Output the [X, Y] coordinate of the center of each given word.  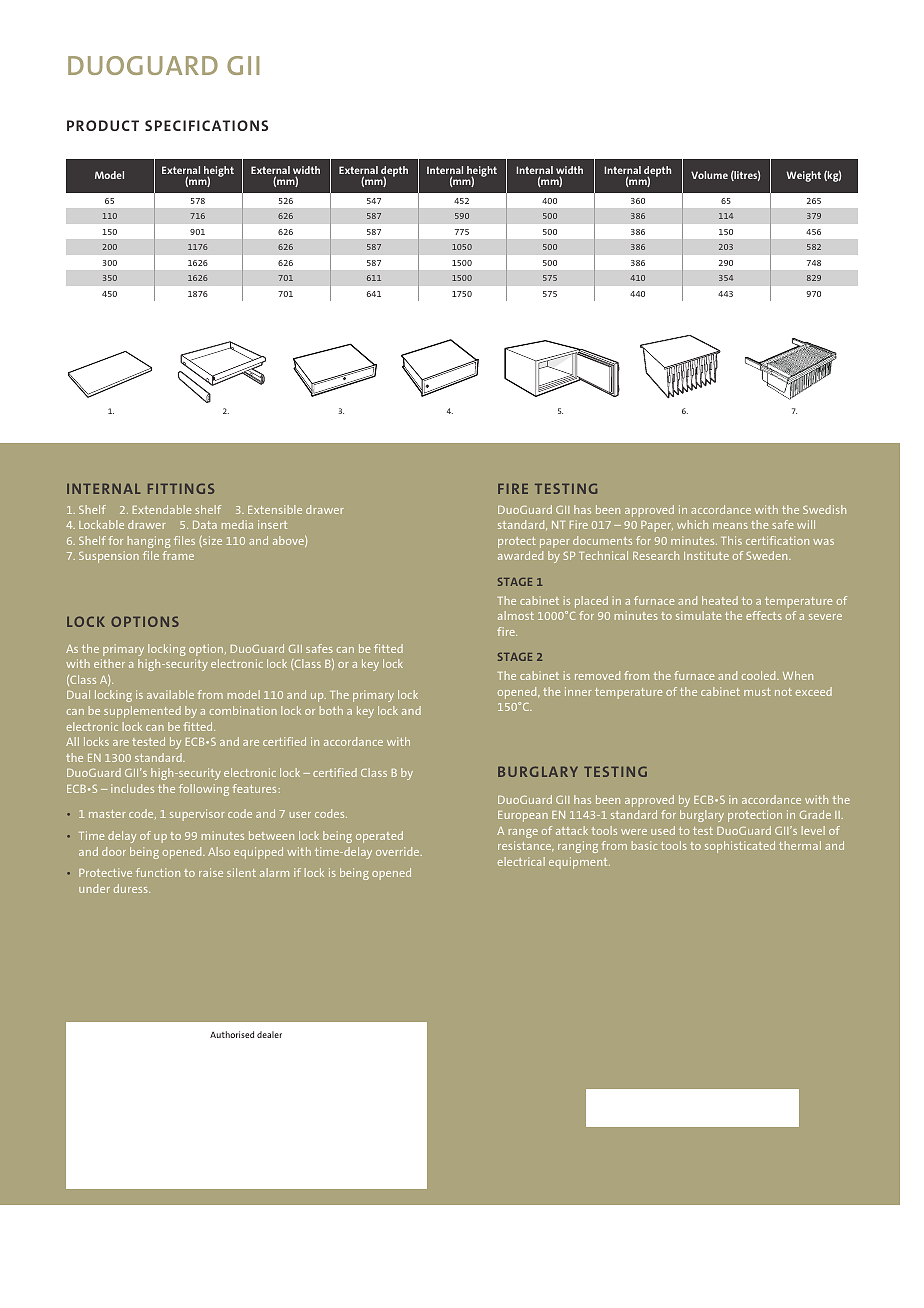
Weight [803, 176]
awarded [520, 555]
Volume [709, 175]
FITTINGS [181, 488]
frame [178, 555]
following [204, 790]
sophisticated [740, 847]
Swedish [824, 509]
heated [720, 600]
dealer [269, 1034]
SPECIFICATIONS [206, 125]
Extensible [275, 509]
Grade [815, 814]
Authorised [232, 1034]
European [523, 816]
